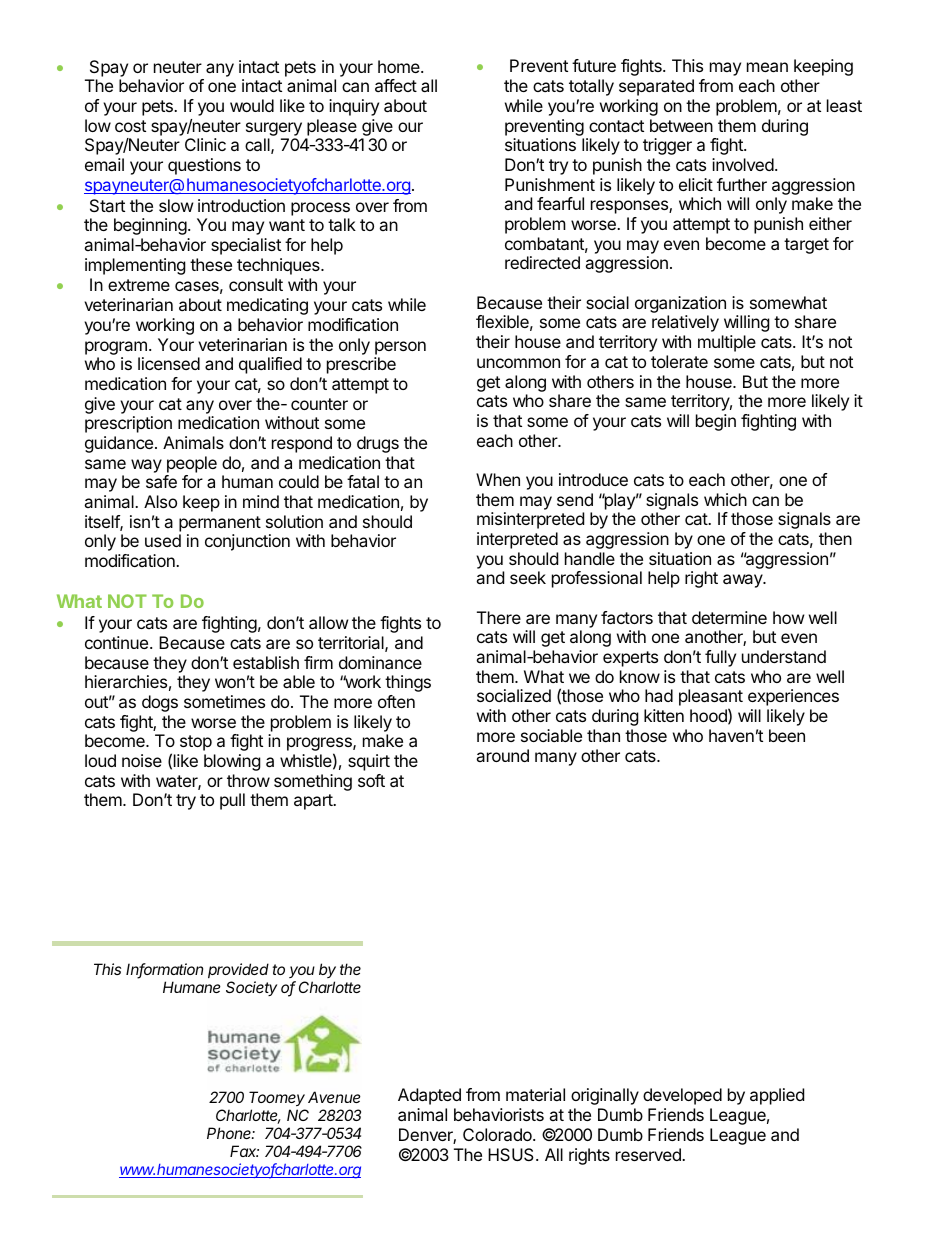  I want to click on licensed, so click(169, 363).
